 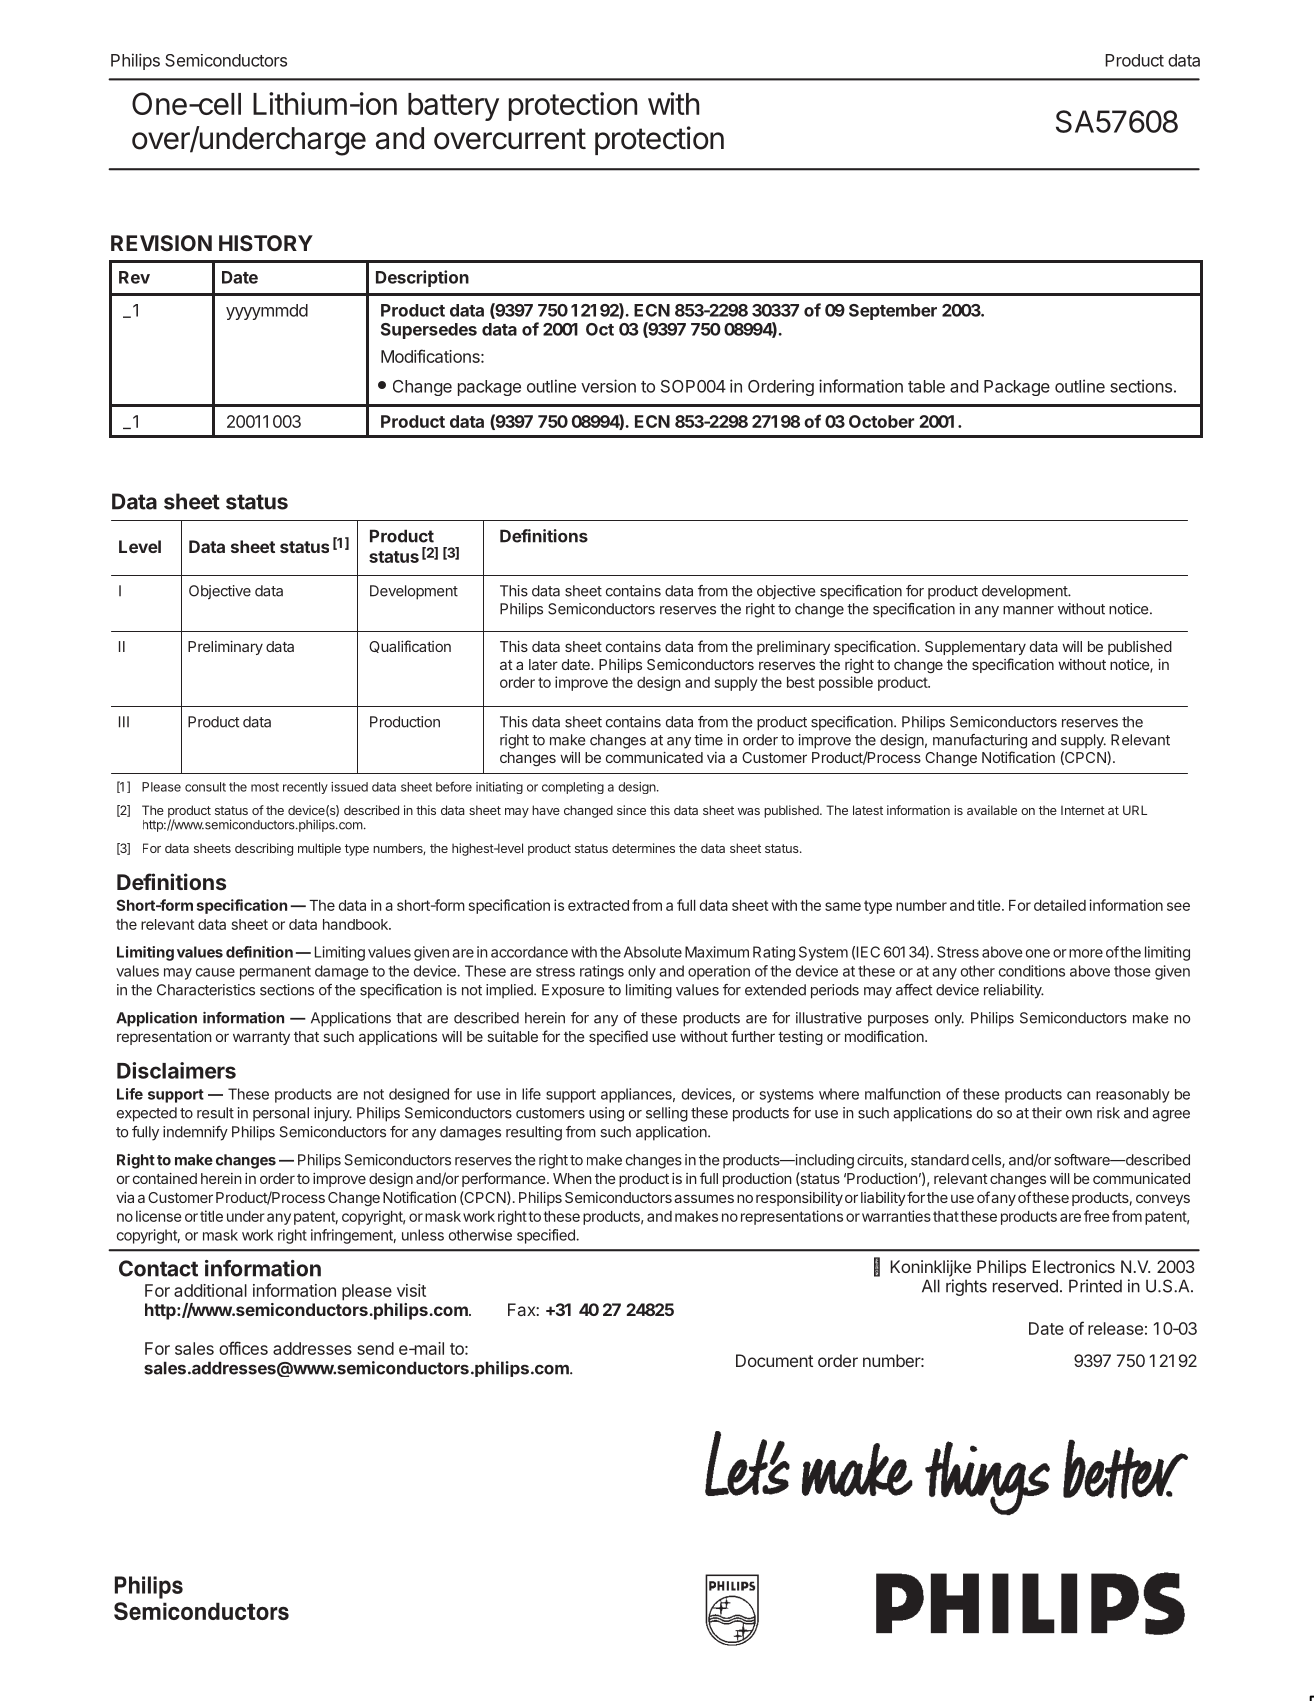 I want to click on manufacturing, so click(x=980, y=741).
